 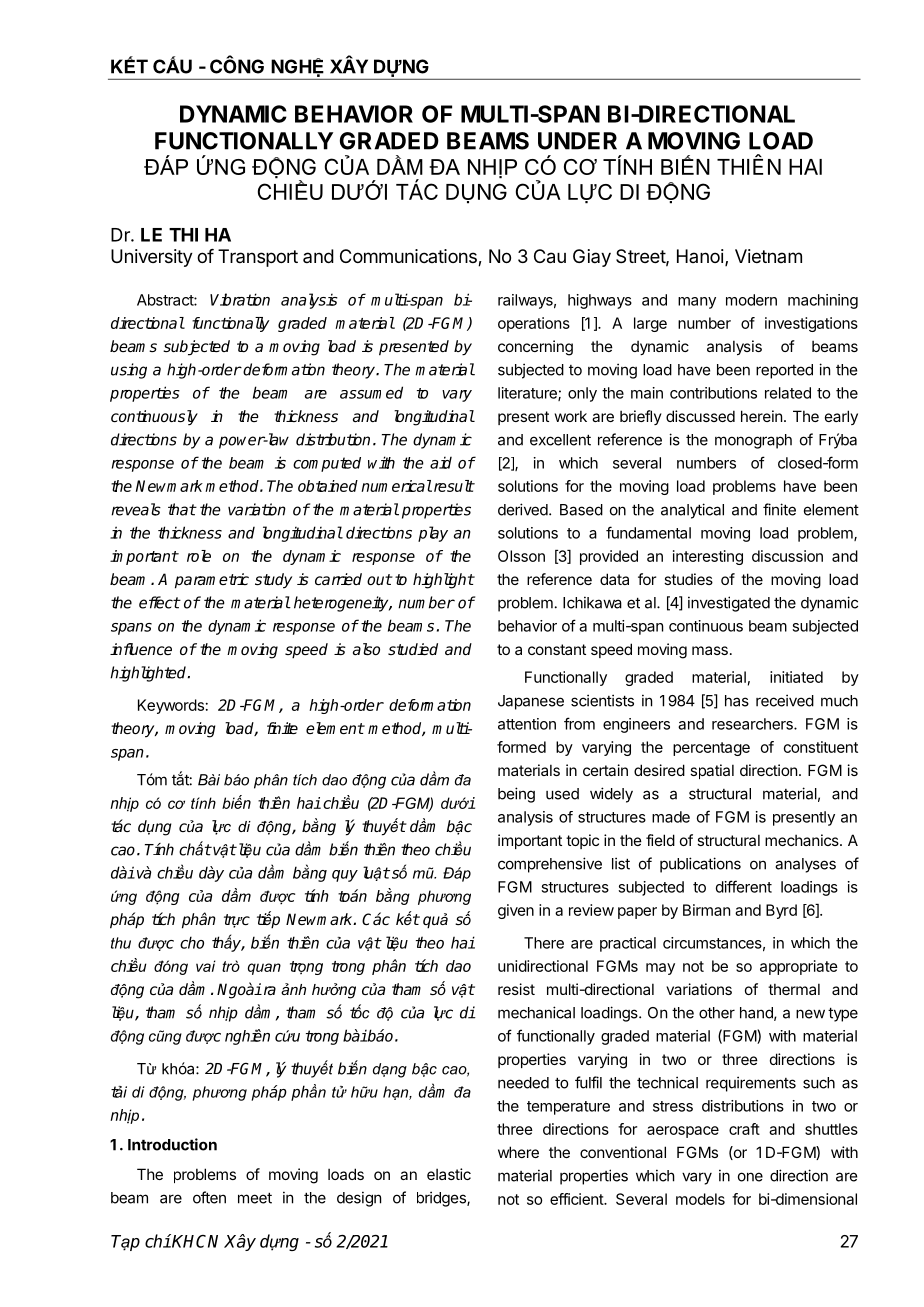 I want to click on Vietnam, so click(x=768, y=256).
